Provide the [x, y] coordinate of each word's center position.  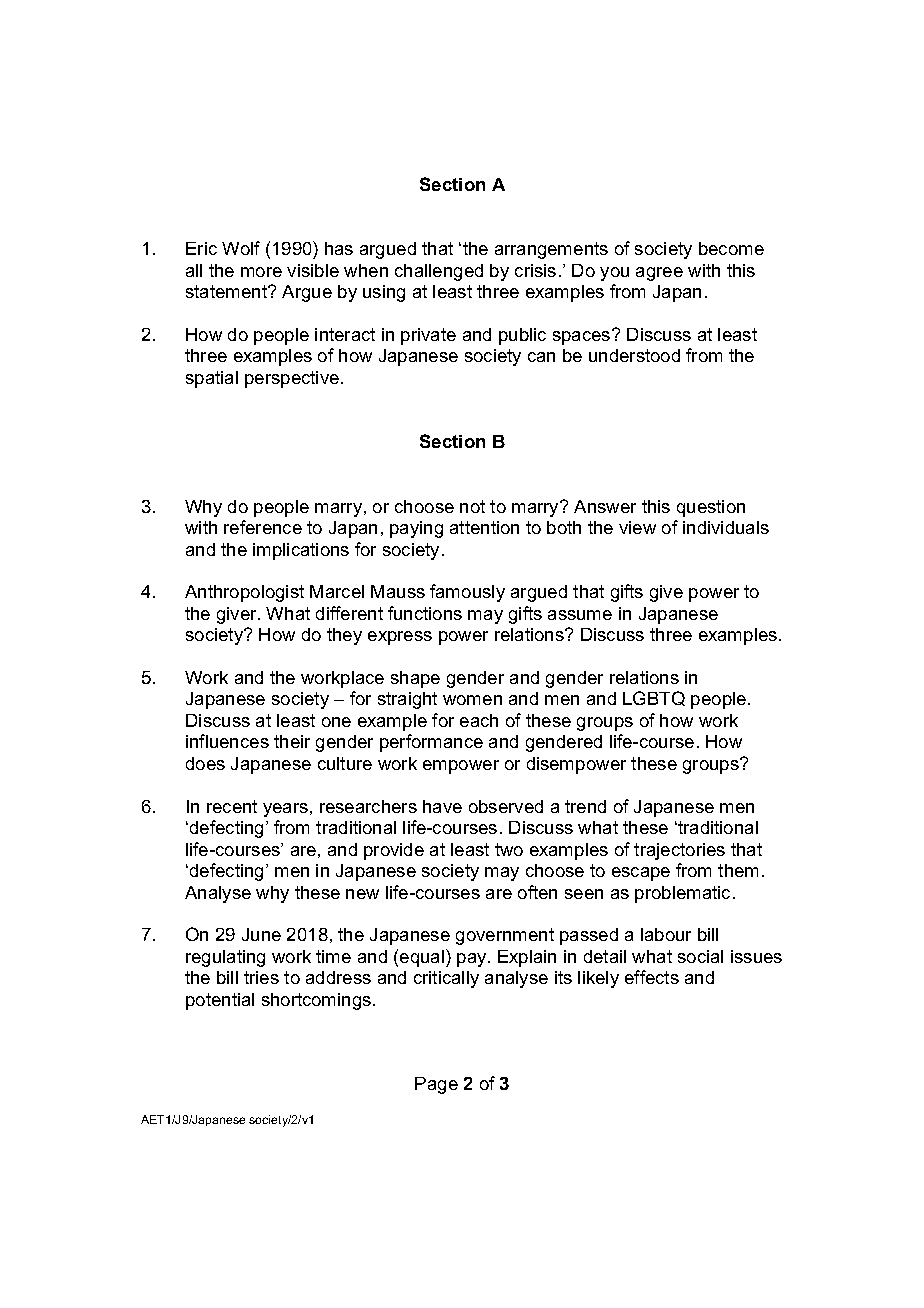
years [285, 810]
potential [220, 1001]
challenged [439, 272]
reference [263, 527]
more [261, 272]
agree [659, 274]
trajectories [679, 851]
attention [484, 527]
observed [506, 806]
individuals [726, 527]
